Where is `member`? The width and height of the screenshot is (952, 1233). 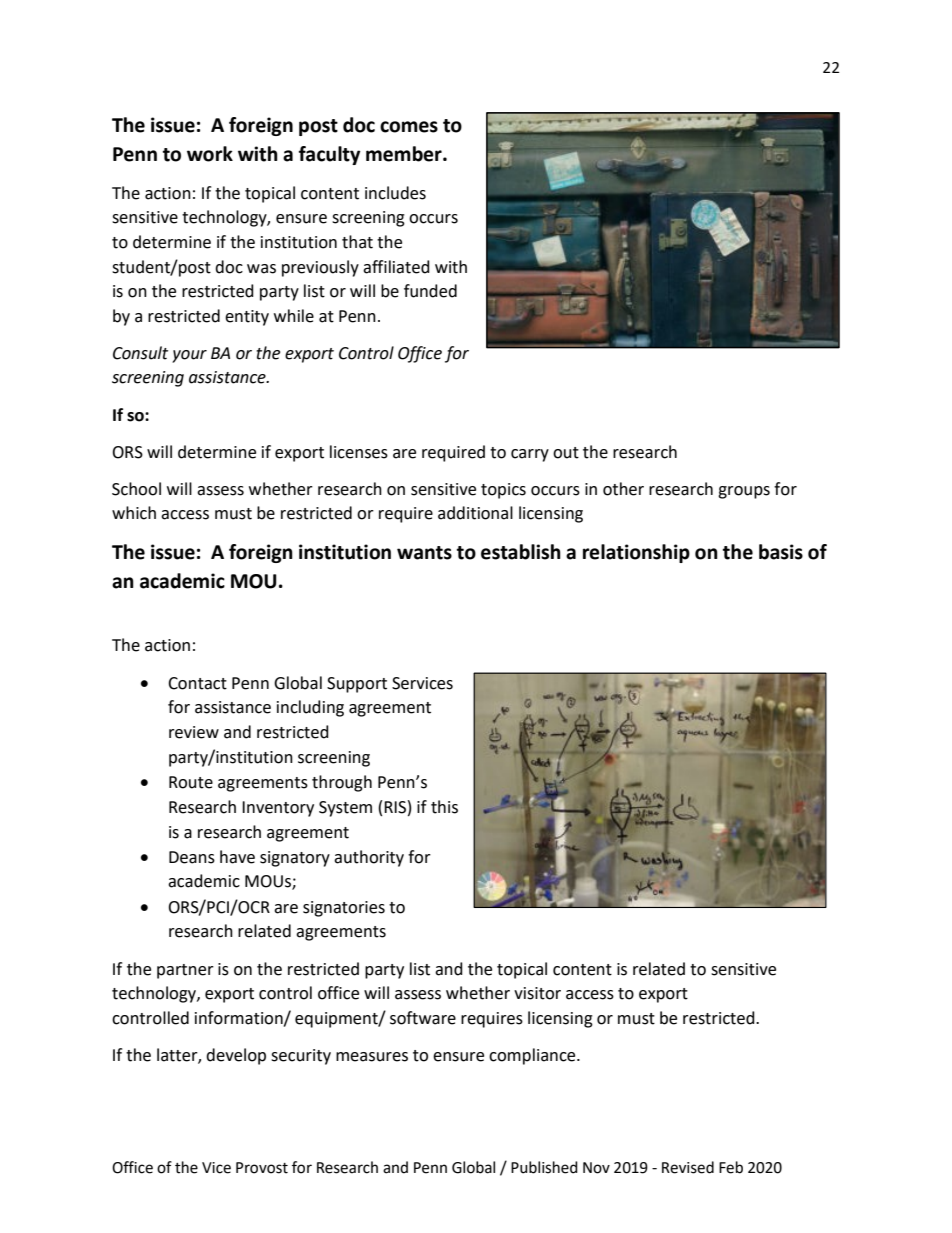 member is located at coordinates (405, 154).
